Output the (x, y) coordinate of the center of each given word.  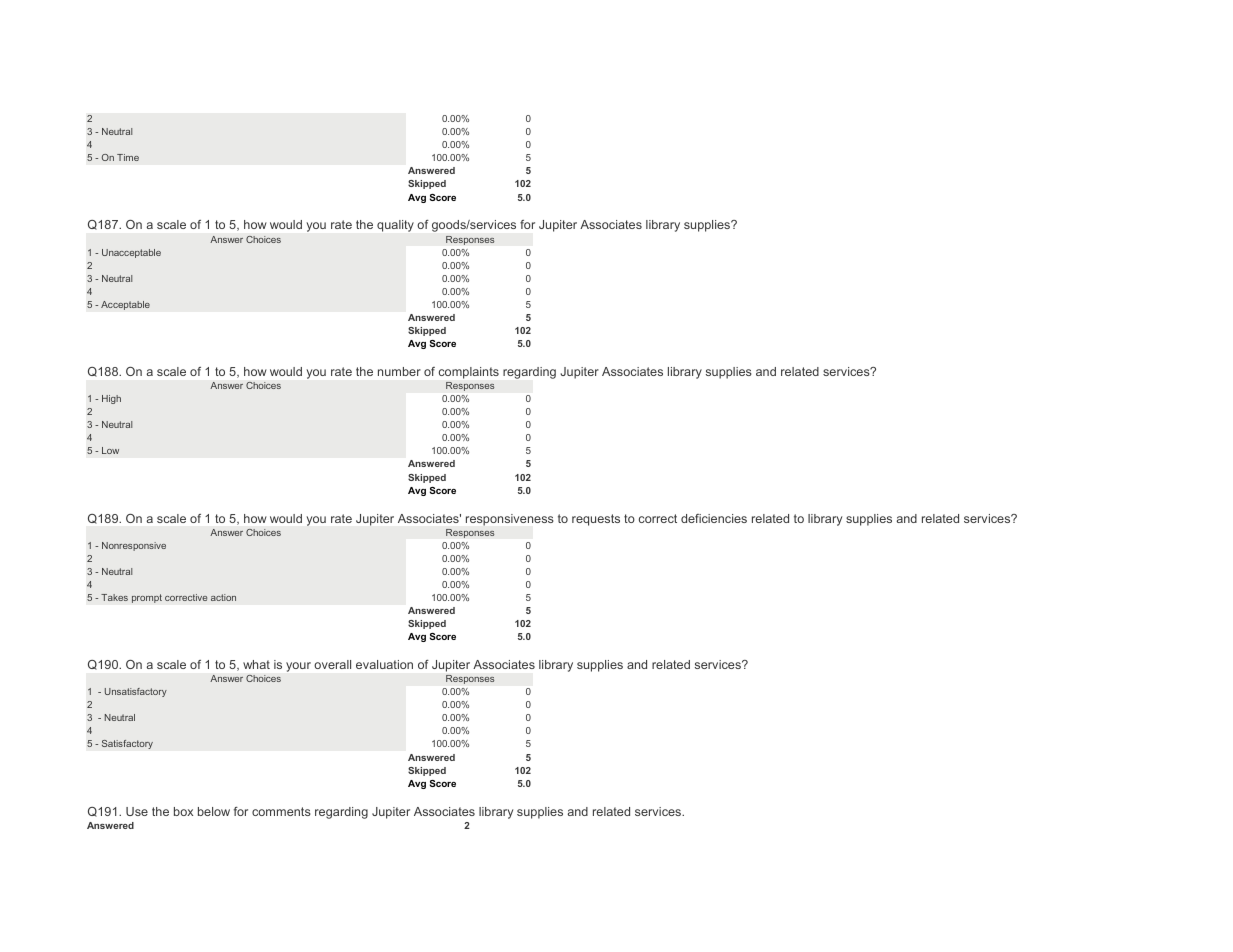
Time (128, 157)
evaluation (384, 664)
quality (395, 226)
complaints (469, 373)
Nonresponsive (134, 546)
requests (596, 520)
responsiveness (510, 520)
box (183, 811)
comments (281, 811)
